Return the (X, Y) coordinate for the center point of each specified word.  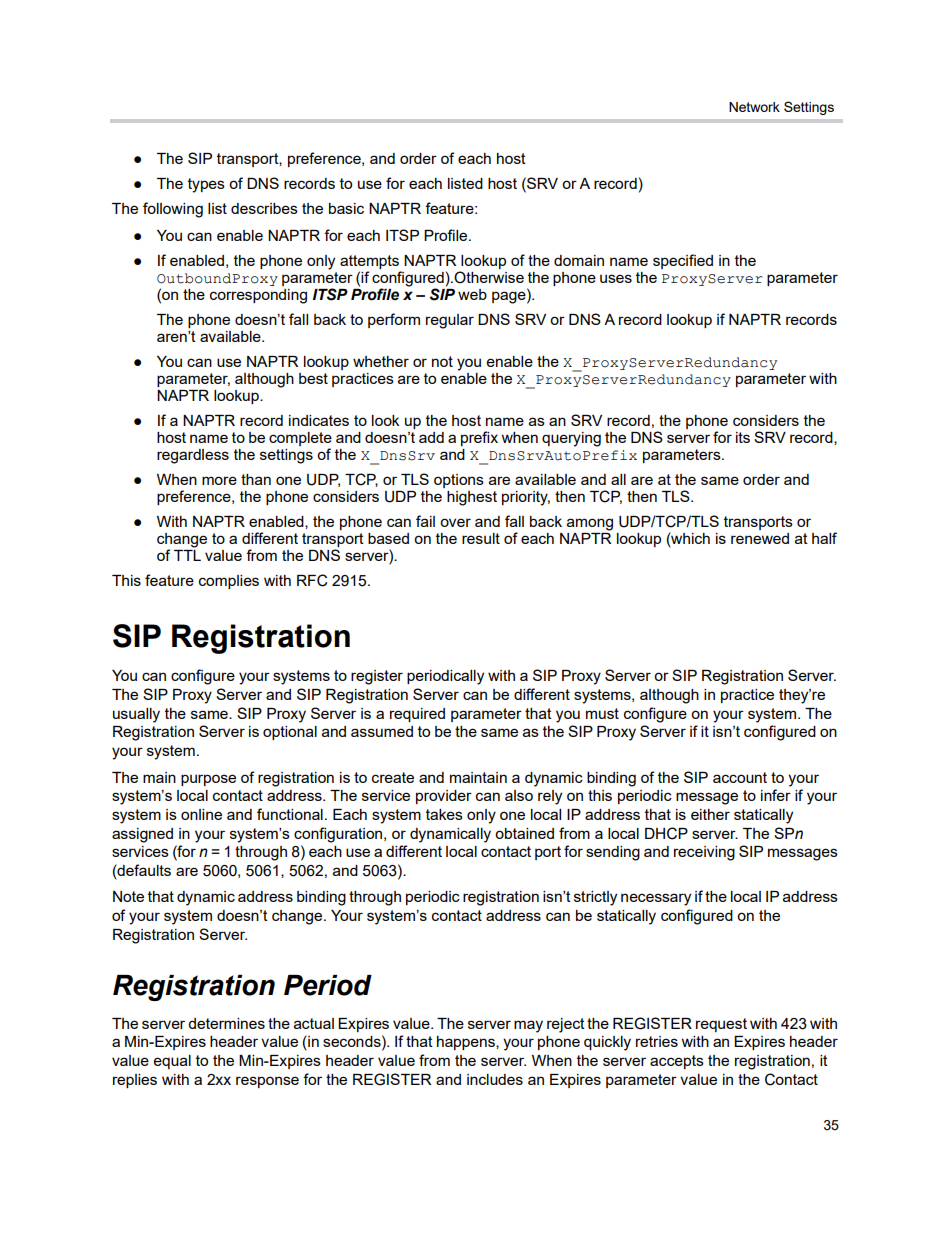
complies (229, 582)
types (206, 185)
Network (754, 107)
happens (467, 1043)
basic (346, 208)
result (481, 538)
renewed (760, 538)
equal (172, 1062)
